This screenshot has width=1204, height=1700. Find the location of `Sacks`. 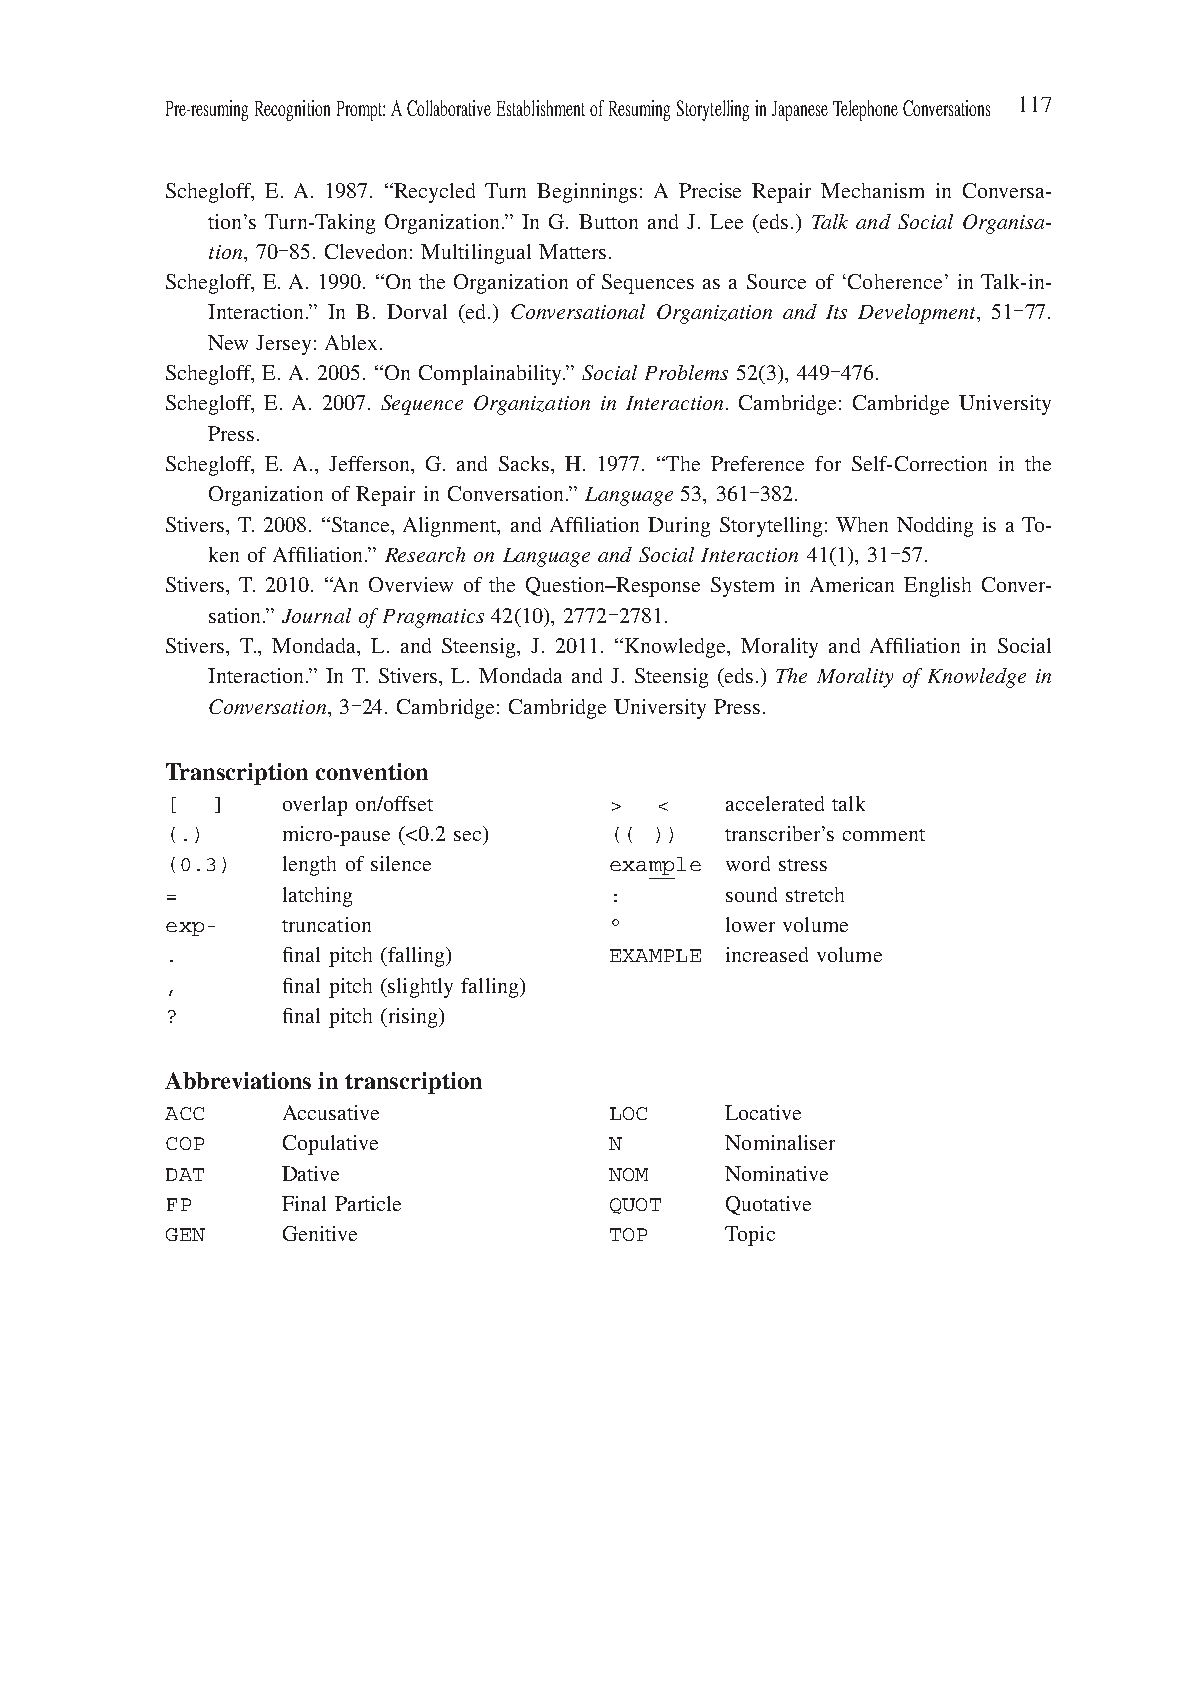

Sacks is located at coordinates (525, 463).
